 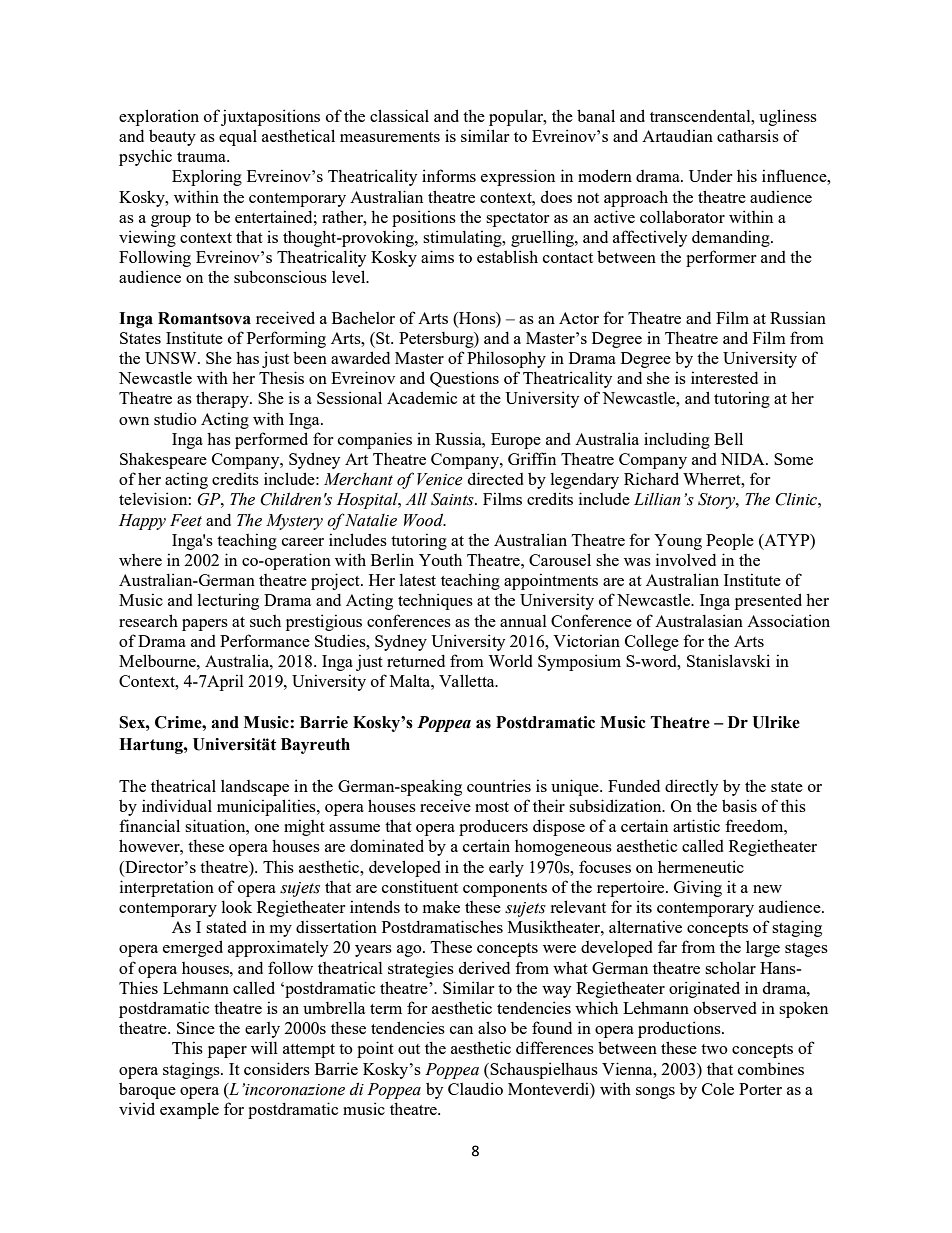 I want to click on trauma, so click(x=202, y=157).
